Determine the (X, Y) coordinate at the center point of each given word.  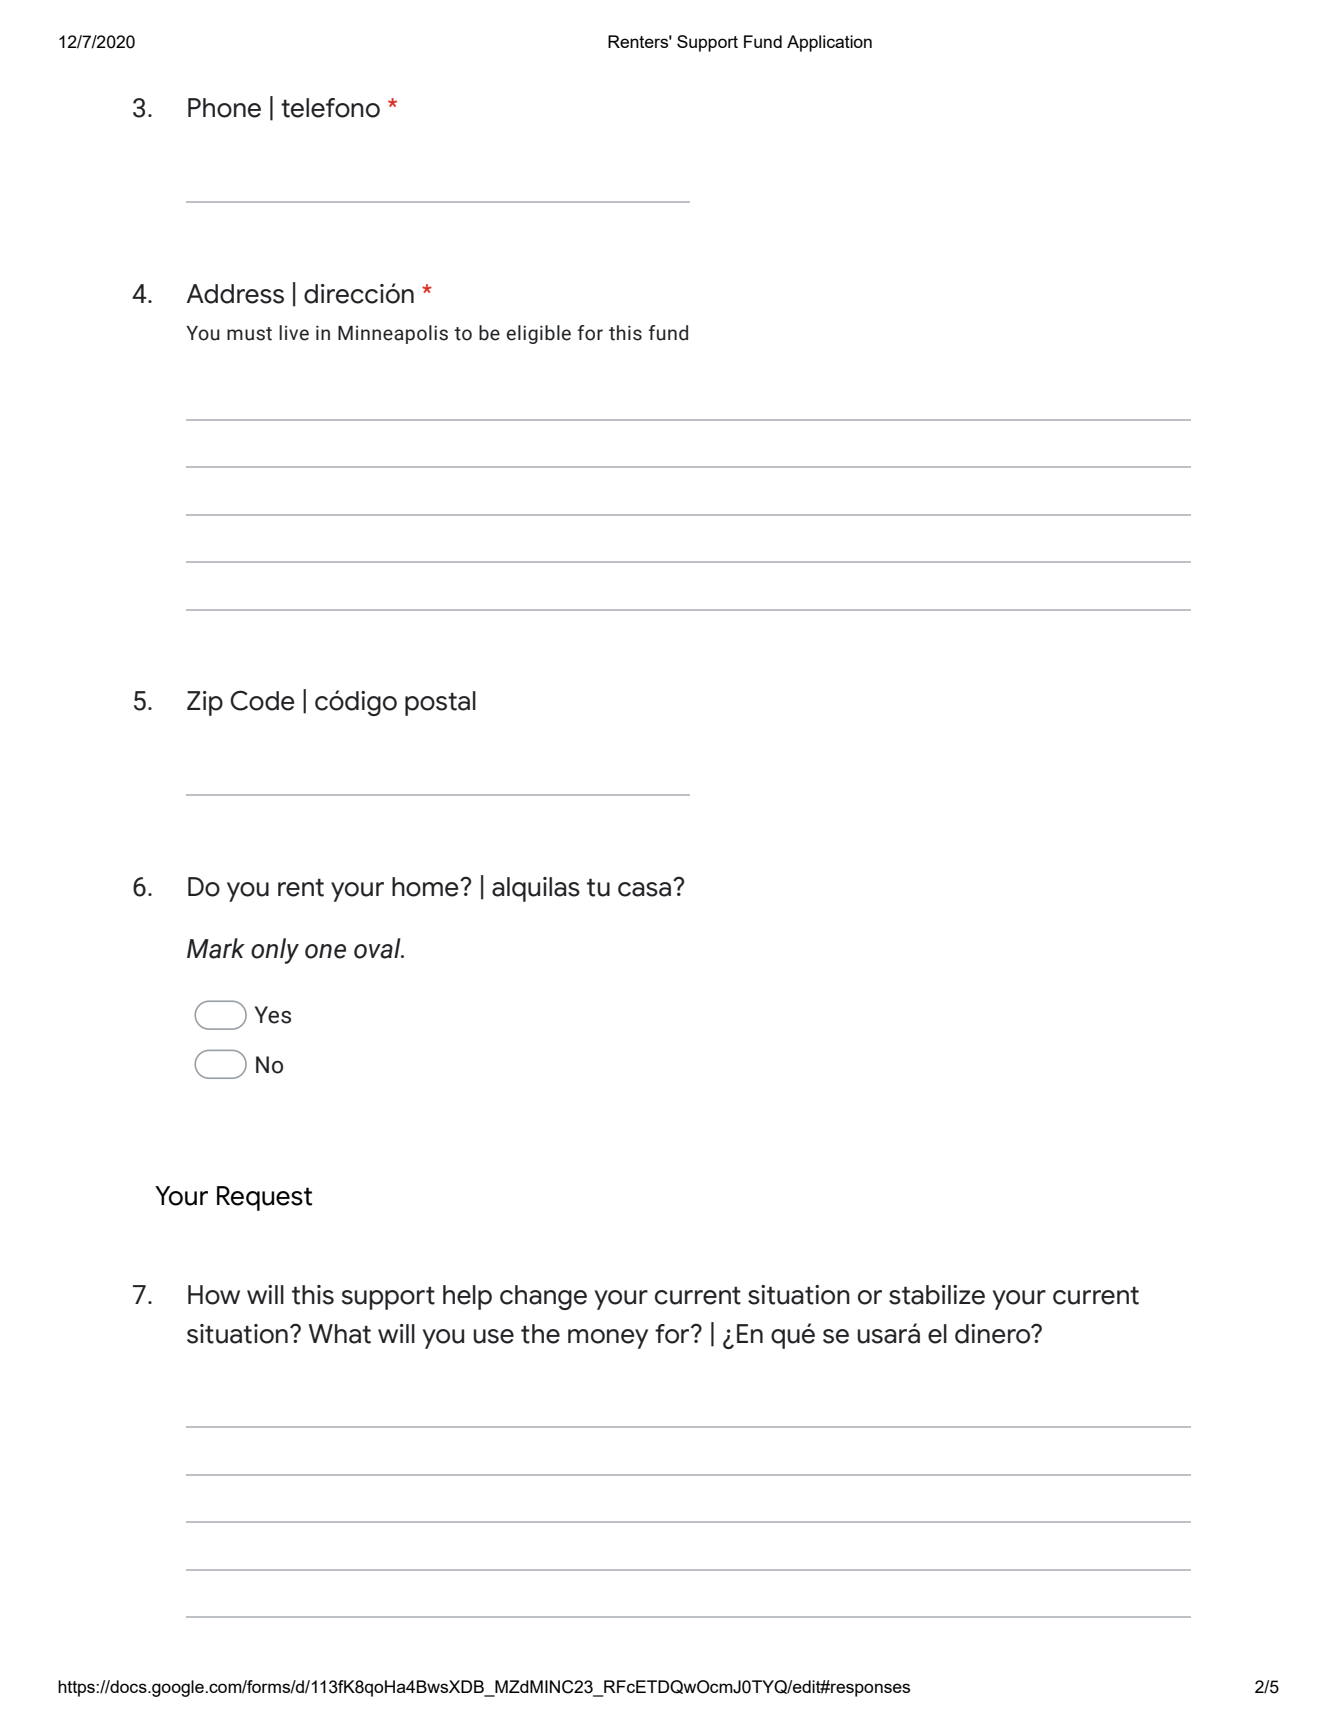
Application (829, 43)
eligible (539, 334)
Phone (224, 108)
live (294, 333)
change (543, 1297)
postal (440, 703)
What (340, 1334)
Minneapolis (393, 334)
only (275, 951)
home (426, 887)
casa (644, 889)
